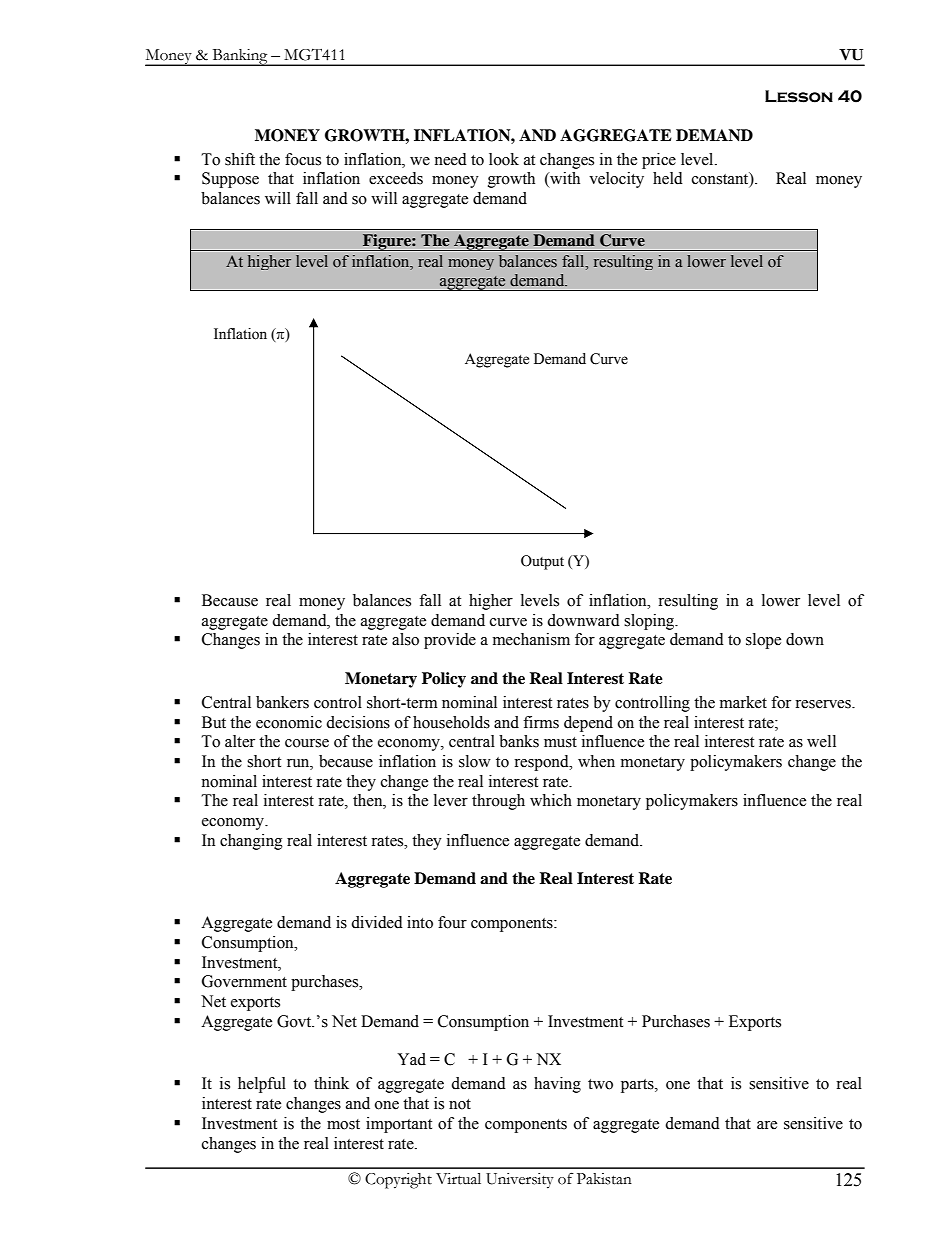 Image resolution: width=952 pixels, height=1233 pixels. What do you see at coordinates (307, 743) in the document?
I see `course` at bounding box center [307, 743].
